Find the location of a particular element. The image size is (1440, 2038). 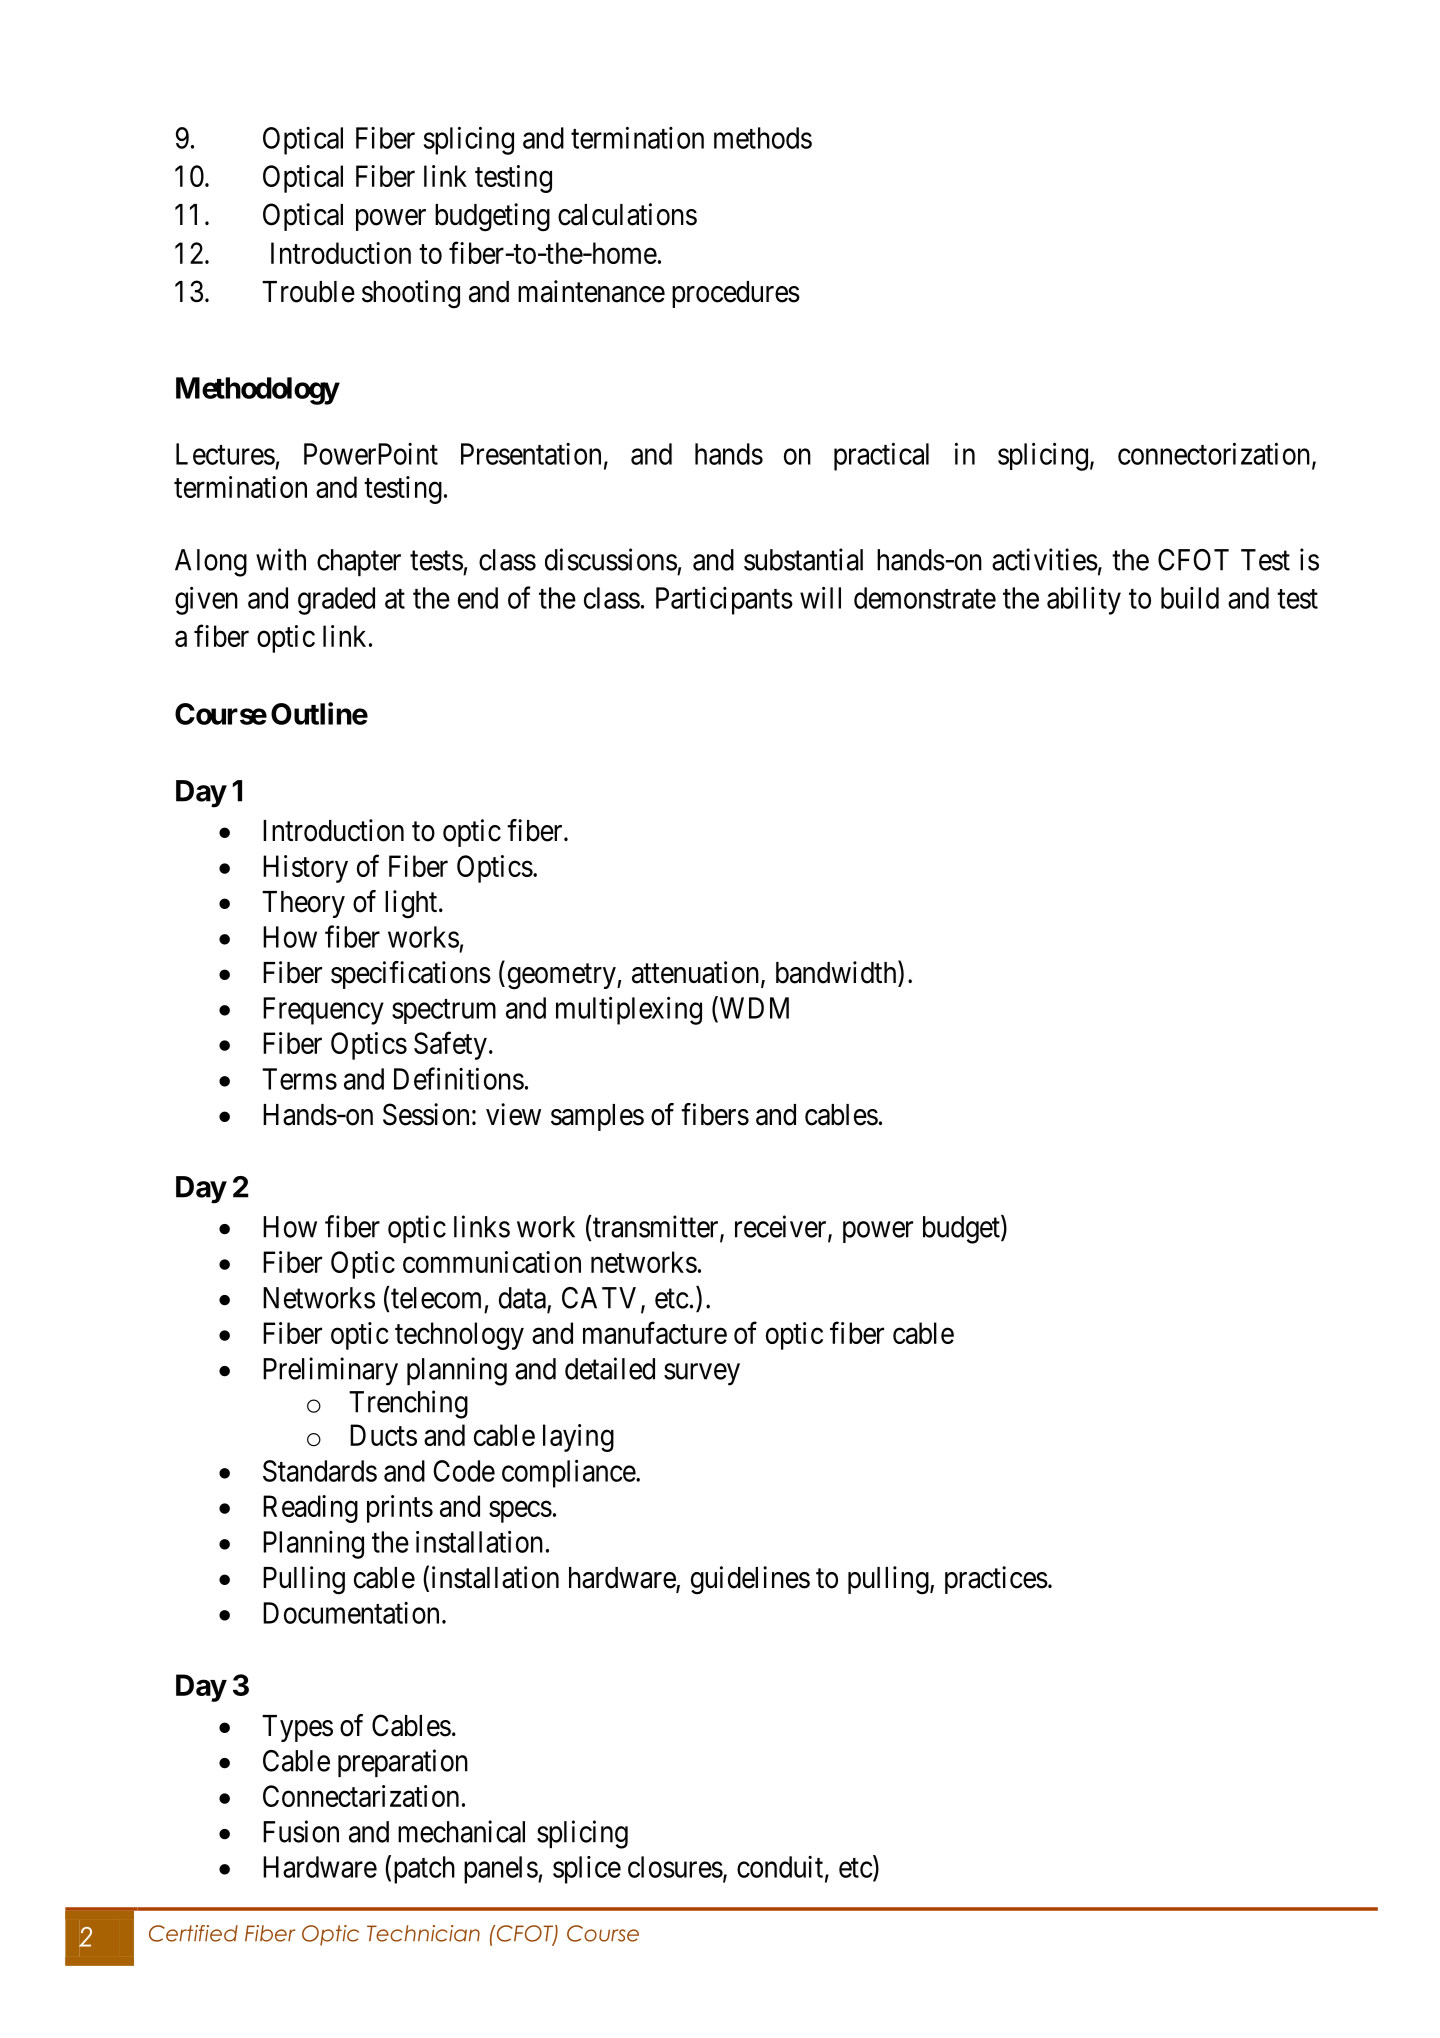

Fusion is located at coordinates (301, 1831).
